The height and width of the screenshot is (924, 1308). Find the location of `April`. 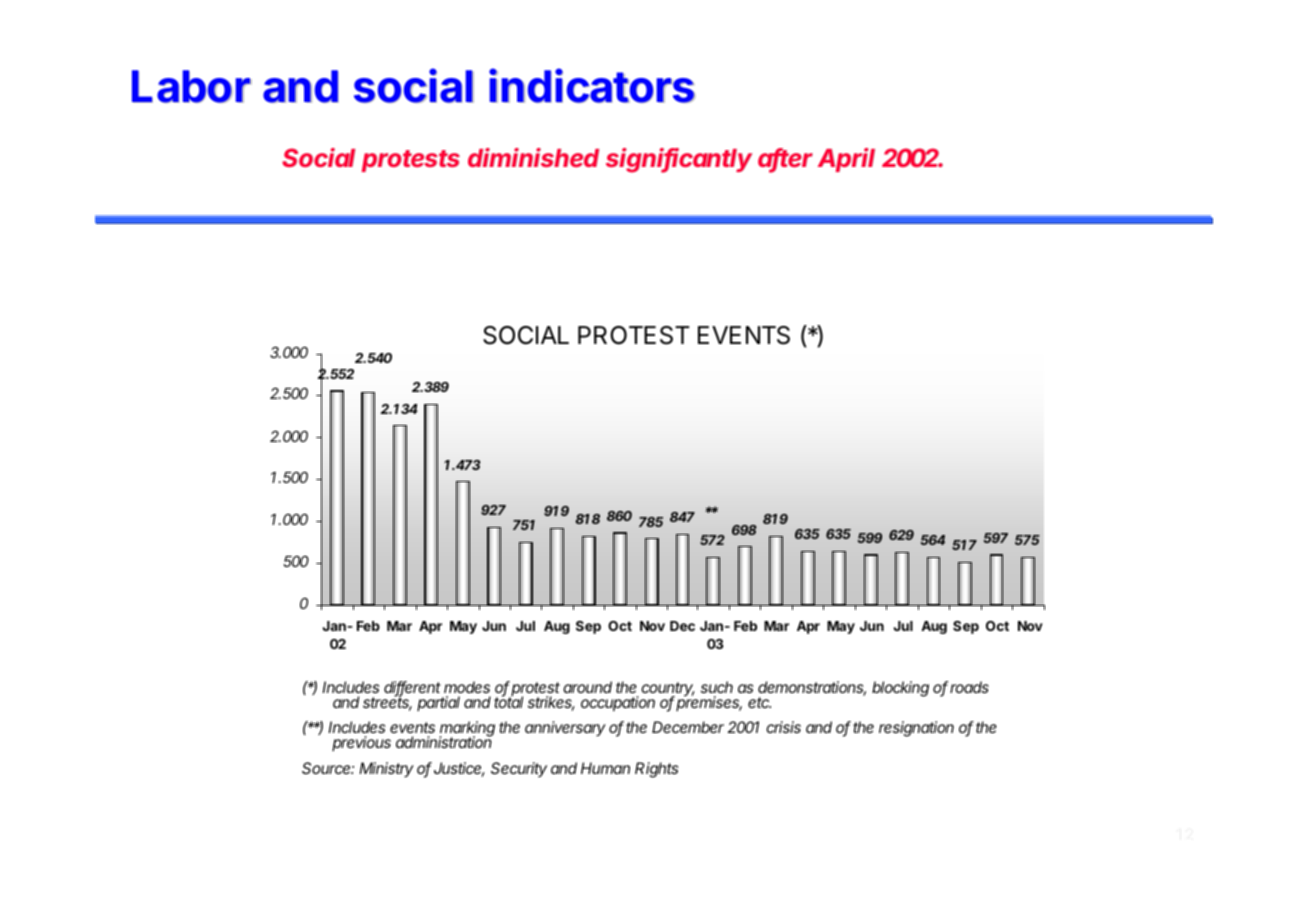

April is located at coordinates (846, 160).
